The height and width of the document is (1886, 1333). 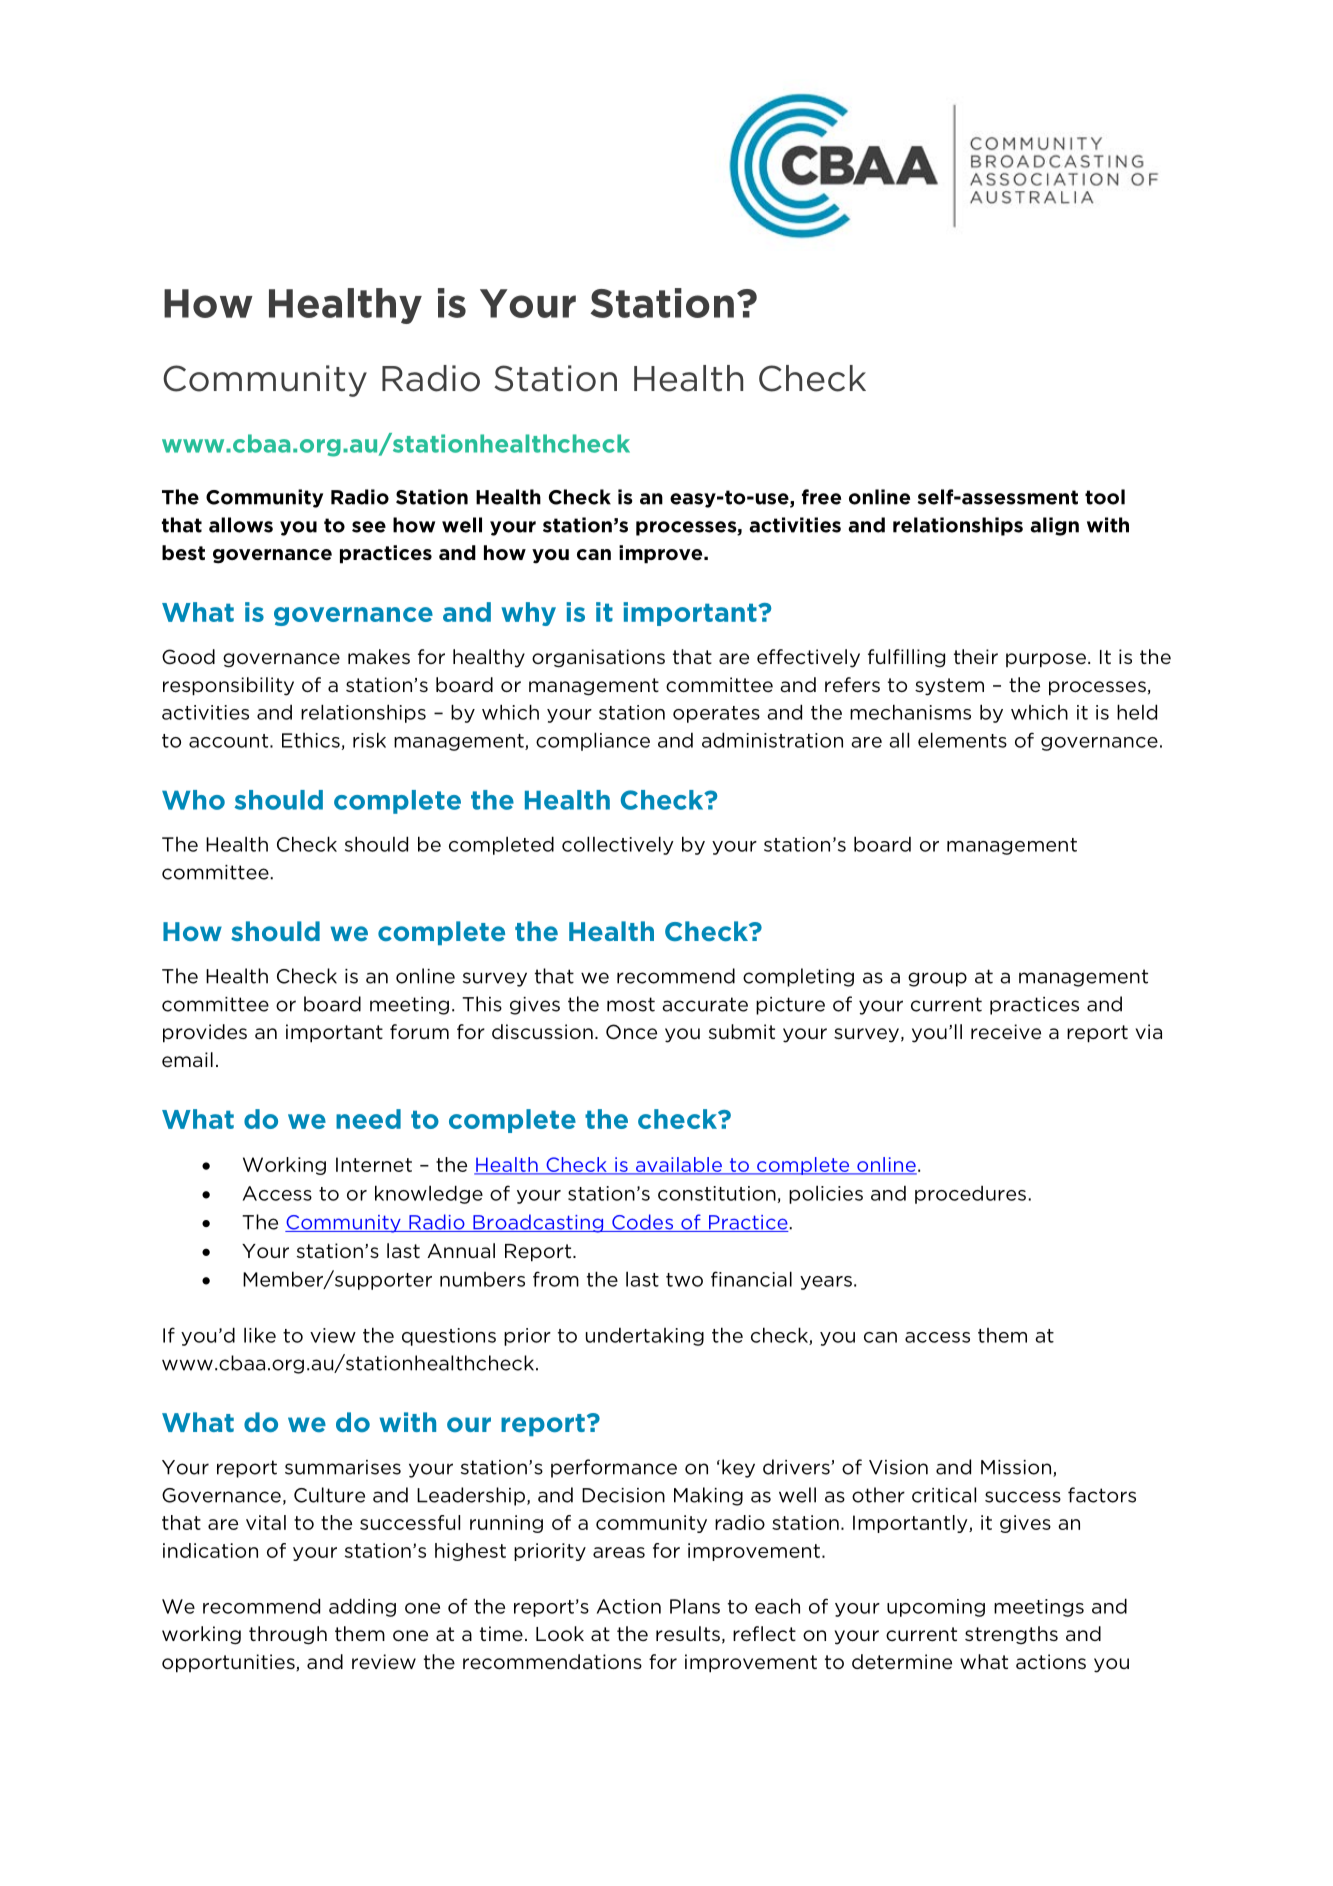 I want to click on free, so click(x=821, y=497).
